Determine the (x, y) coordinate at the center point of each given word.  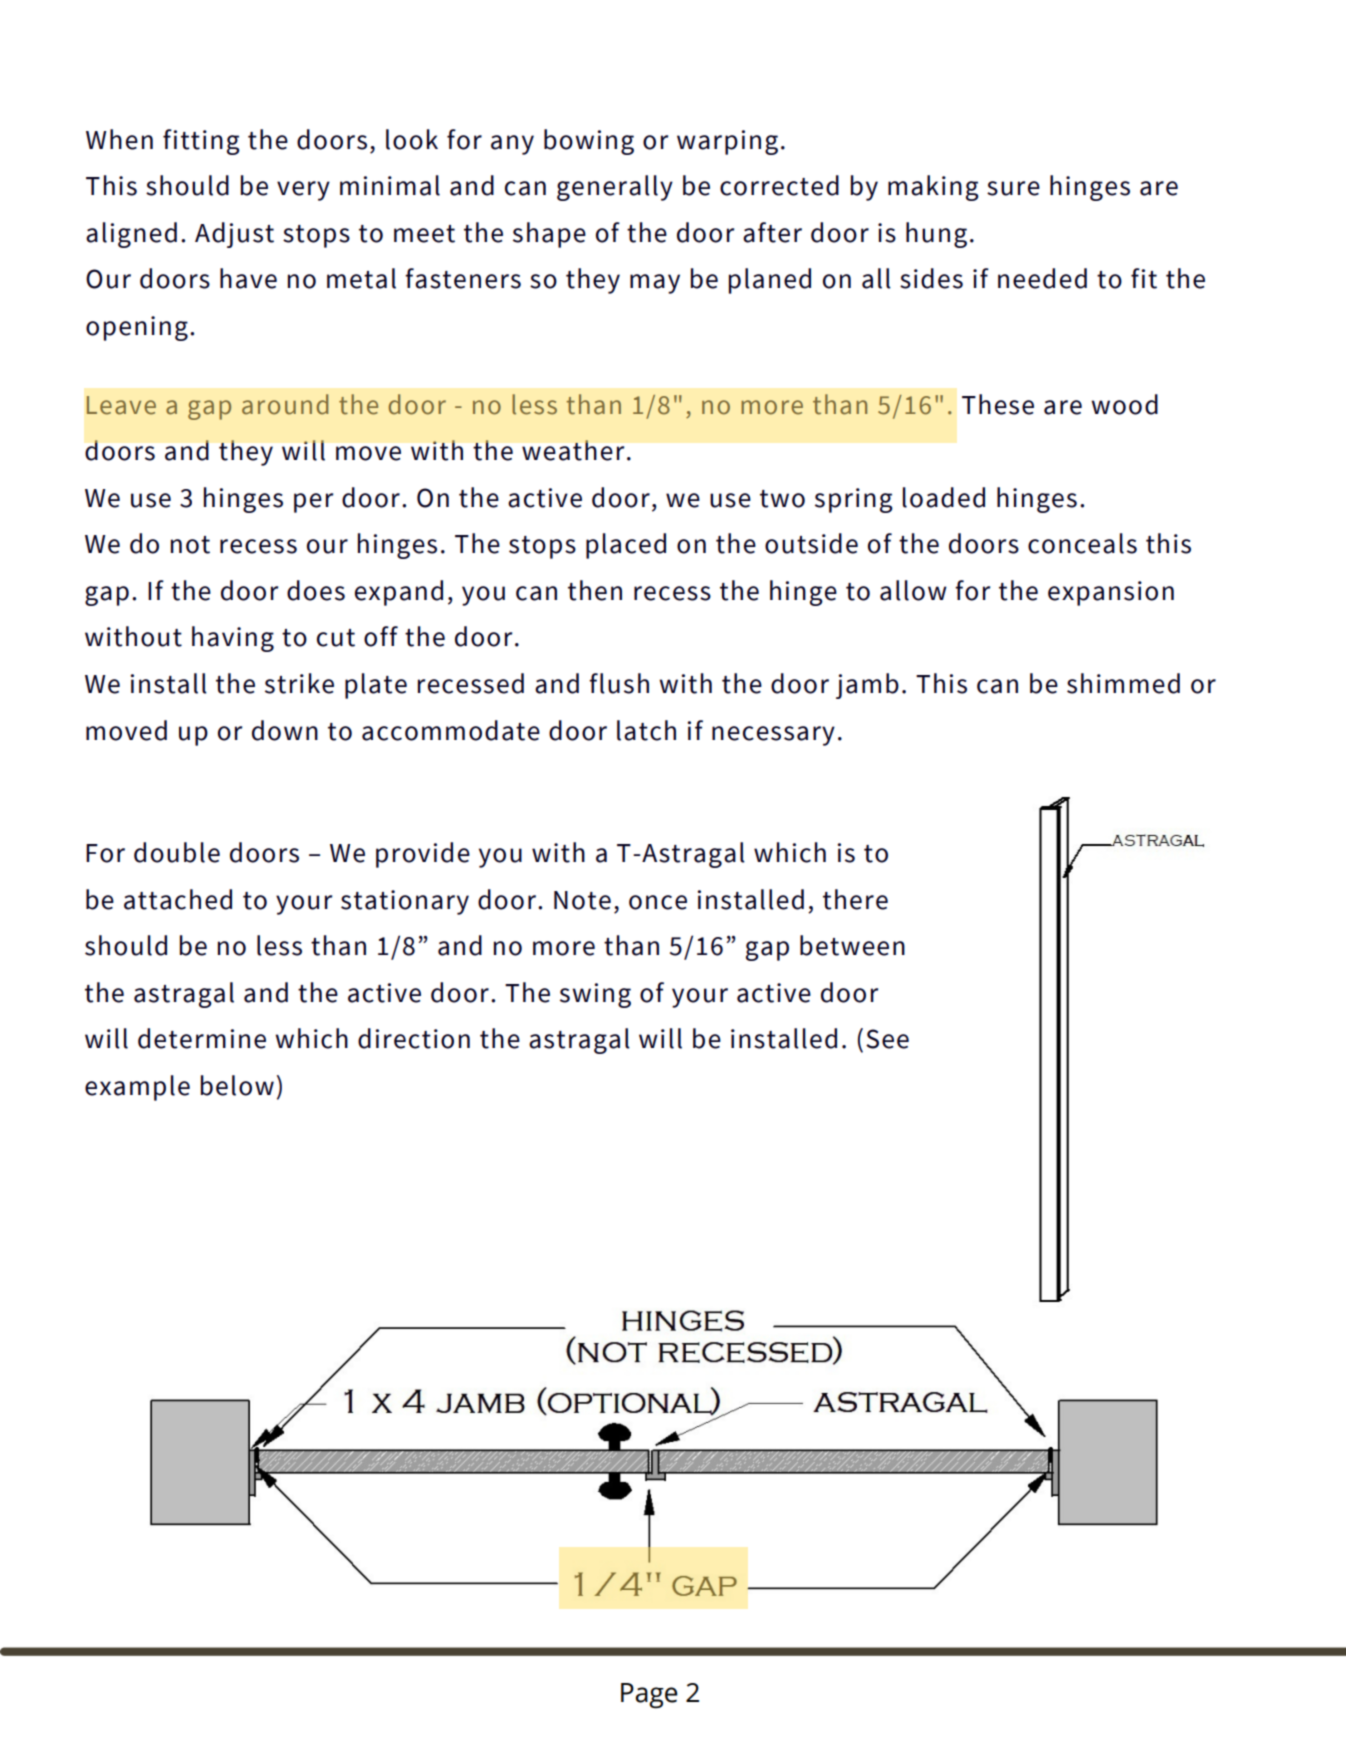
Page (649, 1696)
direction (414, 1038)
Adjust (234, 235)
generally (615, 188)
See (887, 1039)
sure (1013, 188)
